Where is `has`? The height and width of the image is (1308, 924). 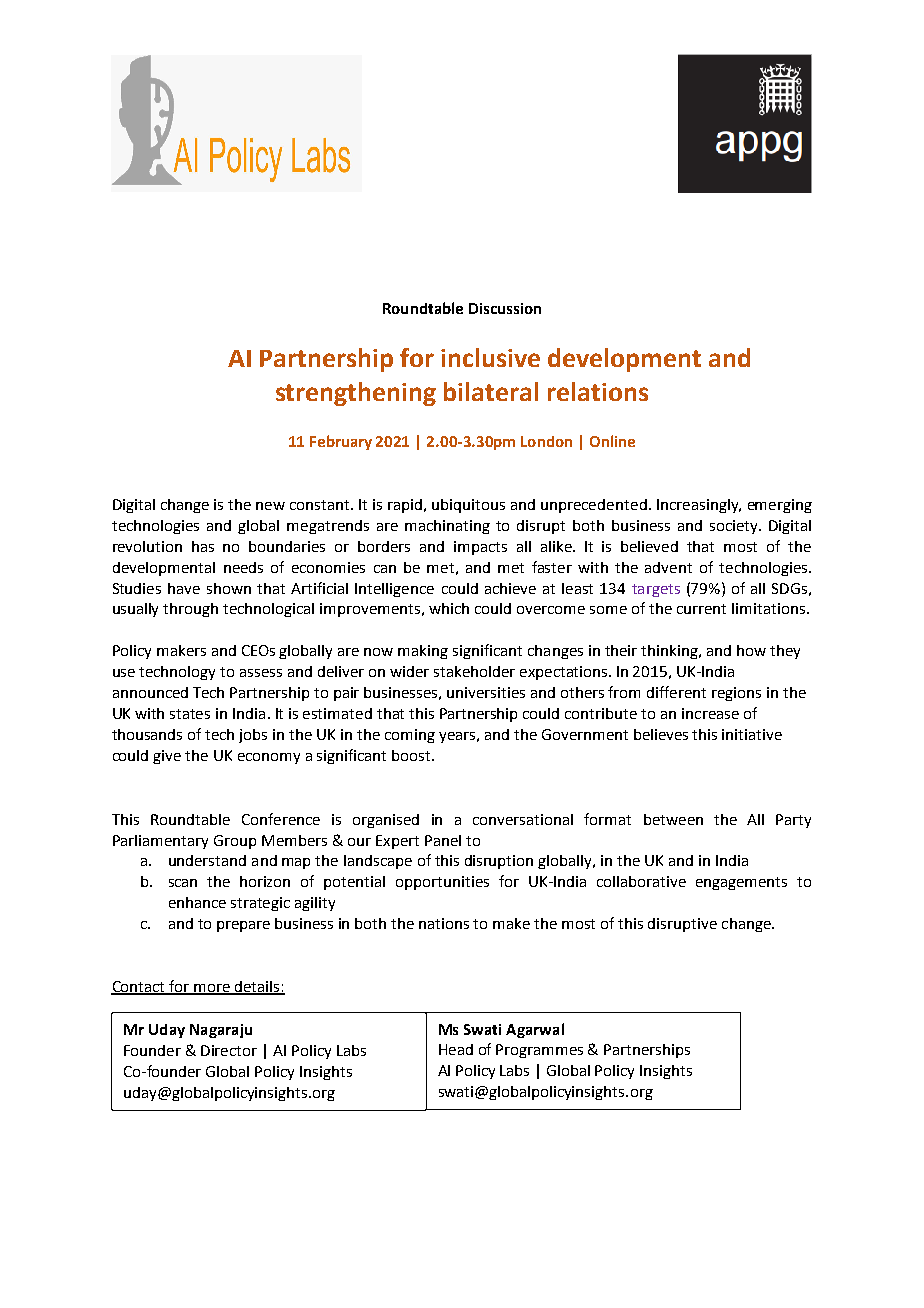 has is located at coordinates (203, 546).
